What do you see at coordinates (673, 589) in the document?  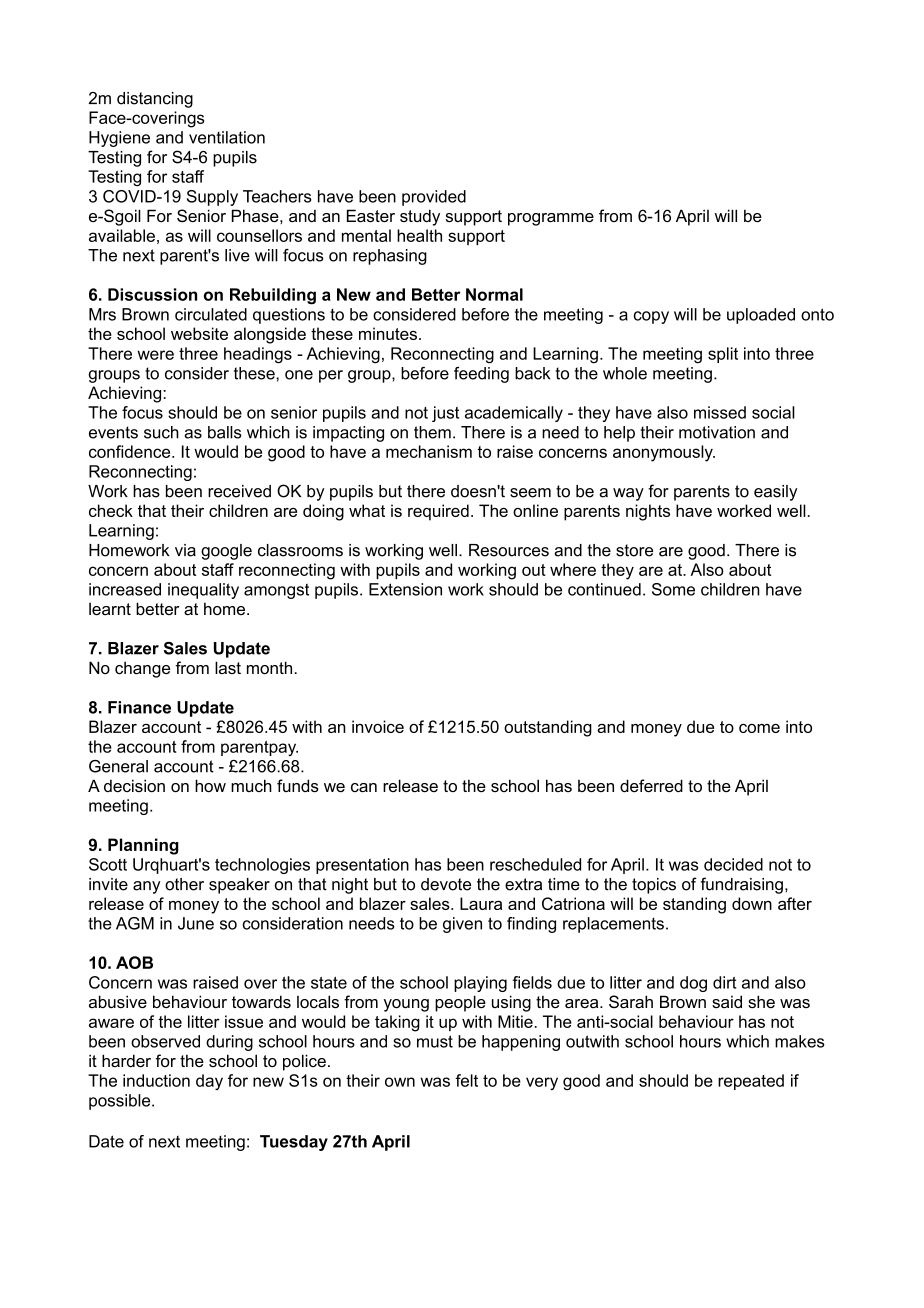 I see `Some` at bounding box center [673, 589].
